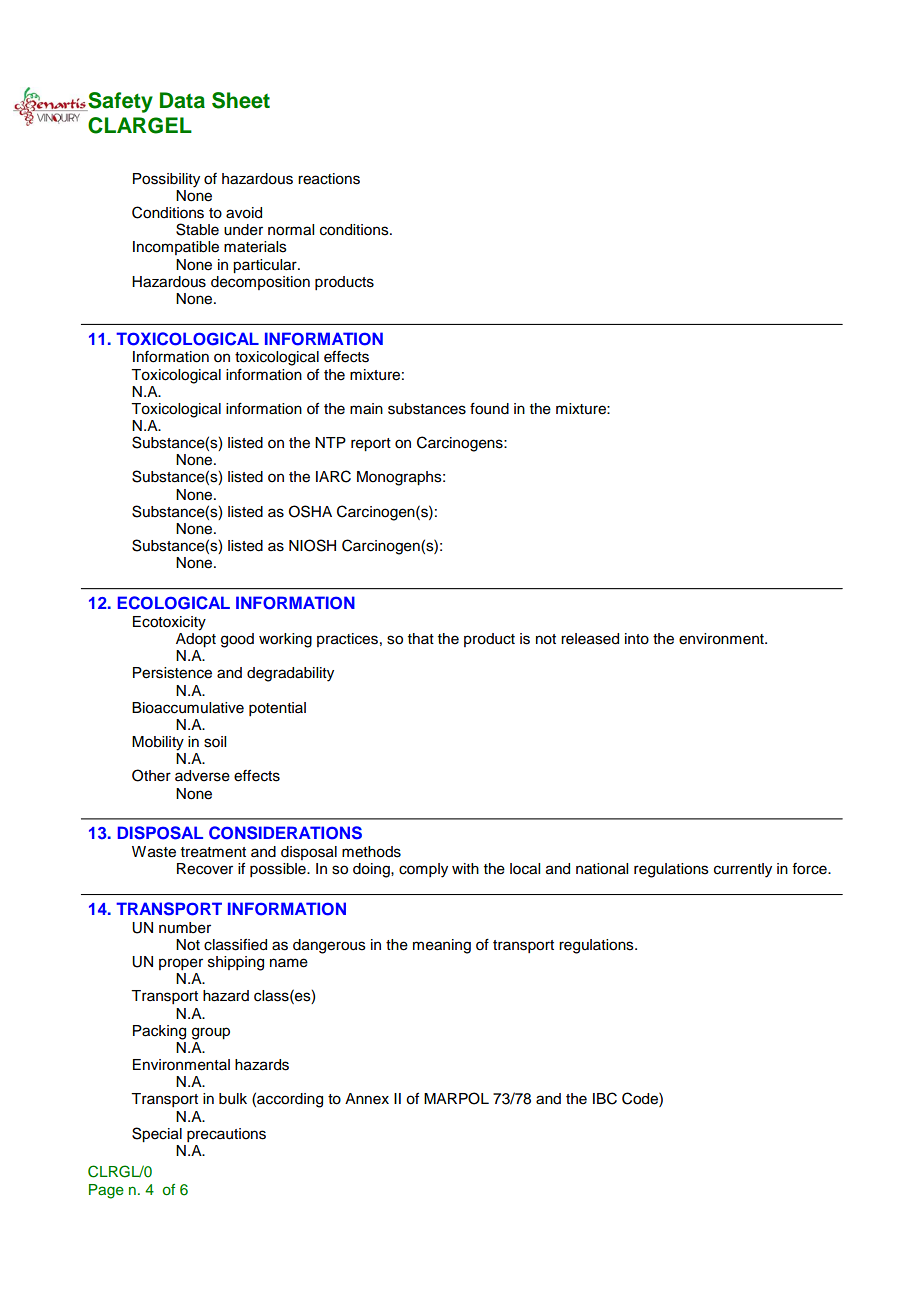 The image size is (924, 1308). I want to click on reactions, so click(329, 179).
